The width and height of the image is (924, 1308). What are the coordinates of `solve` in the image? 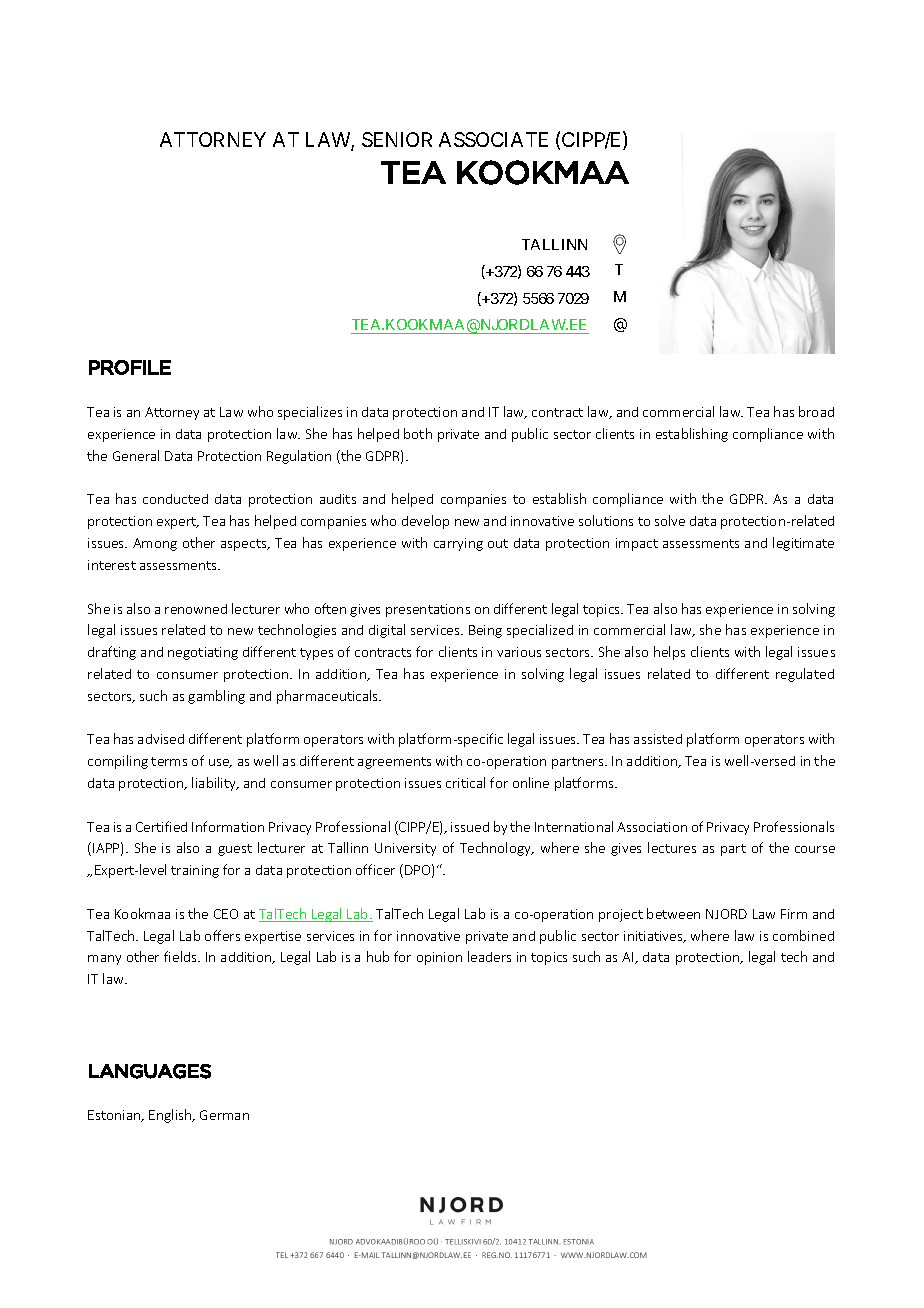 It's located at (670, 520).
